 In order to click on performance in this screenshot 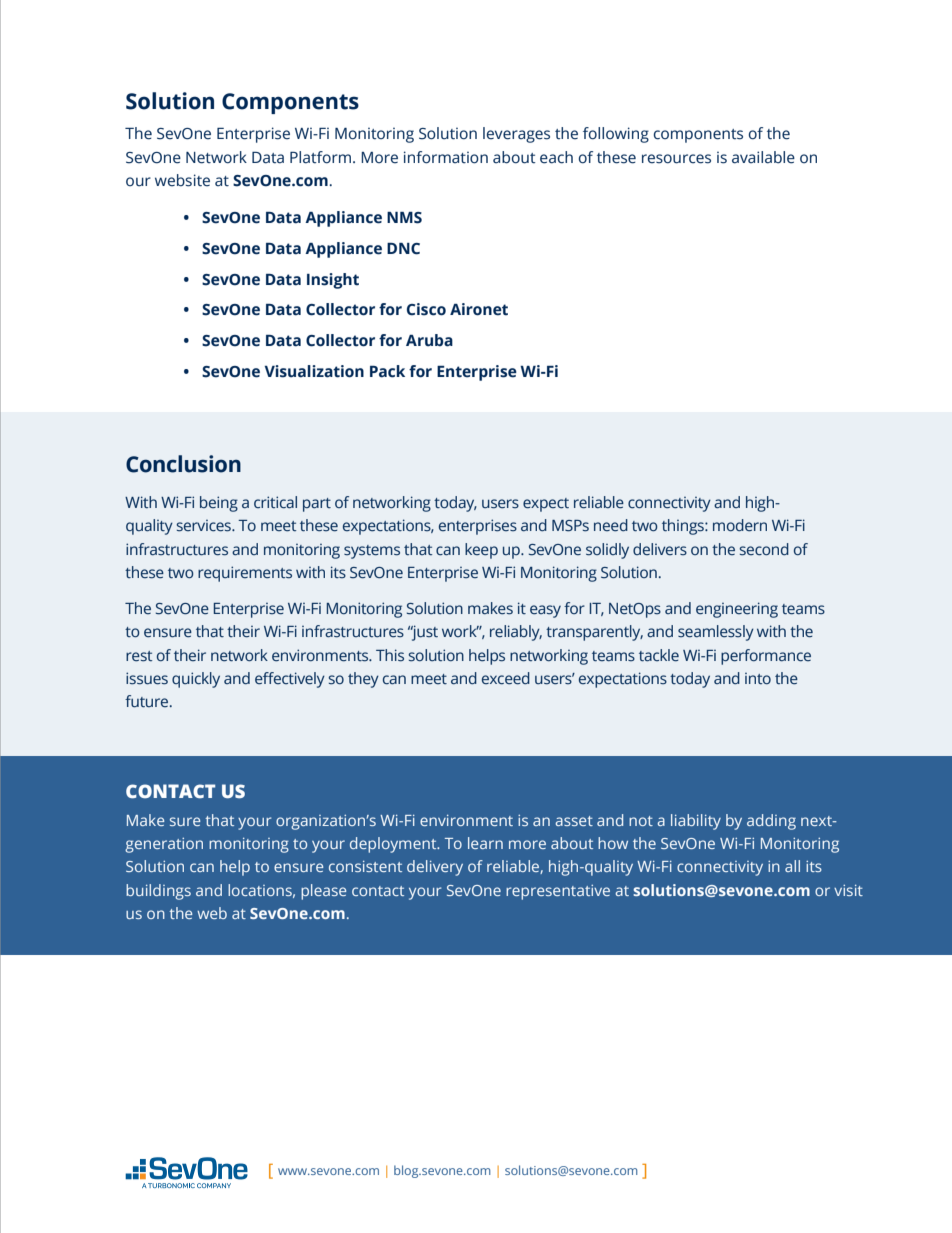, I will do `click(766, 657)`.
